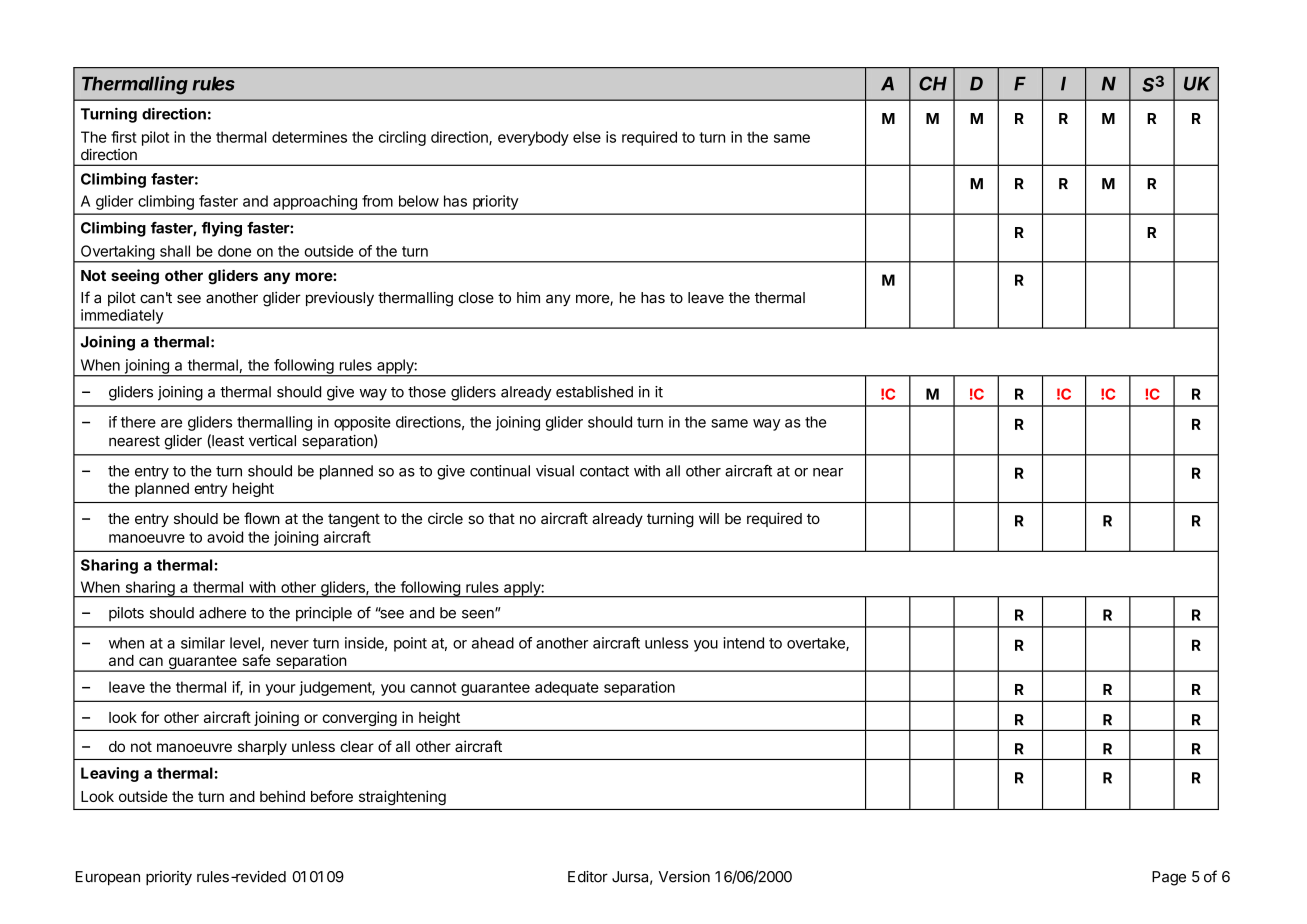 The height and width of the screenshot is (924, 1307). Describe the element at coordinates (604, 471) in the screenshot. I see `contact` at that location.
